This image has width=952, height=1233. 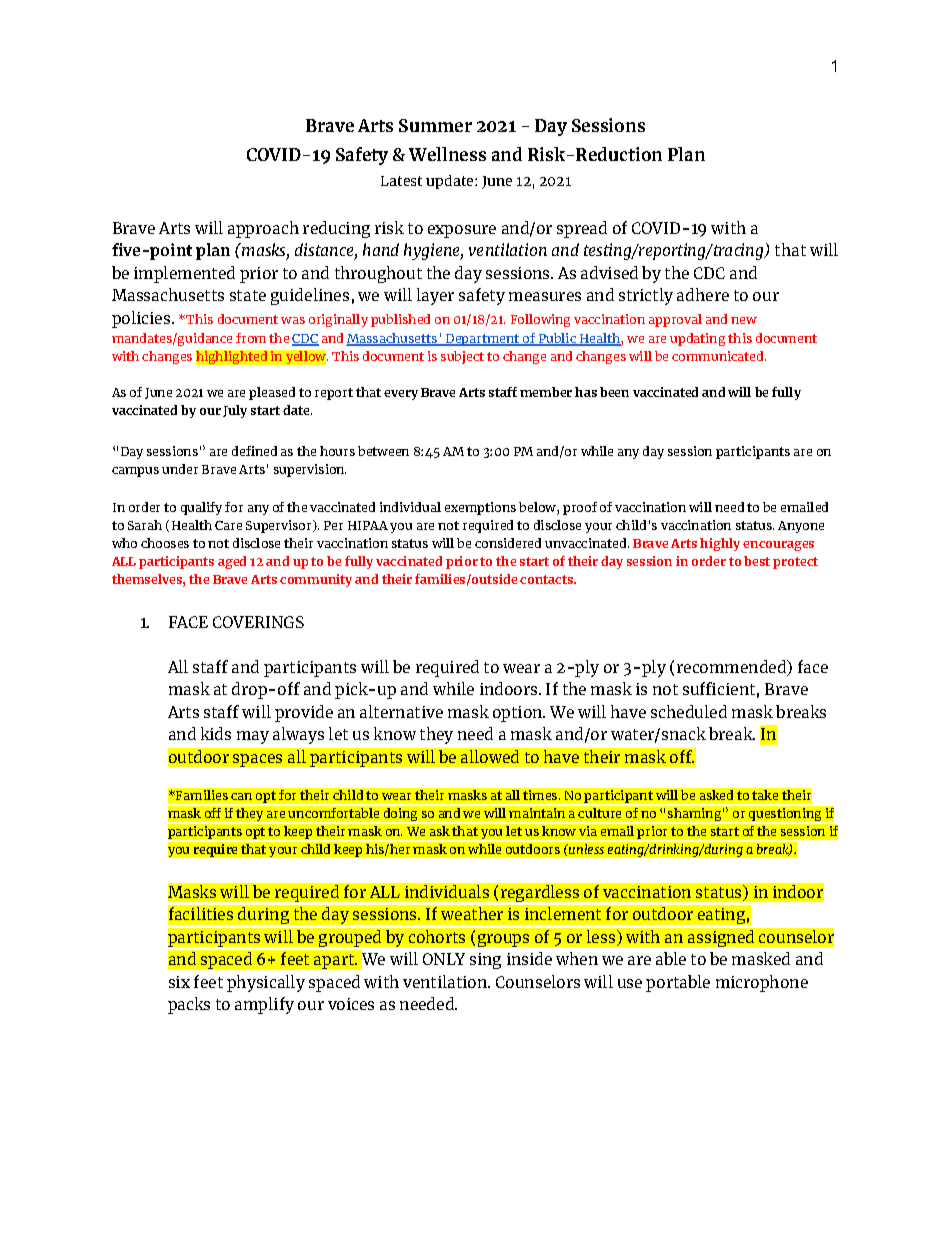 What do you see at coordinates (508, 543) in the image?
I see `considered` at bounding box center [508, 543].
